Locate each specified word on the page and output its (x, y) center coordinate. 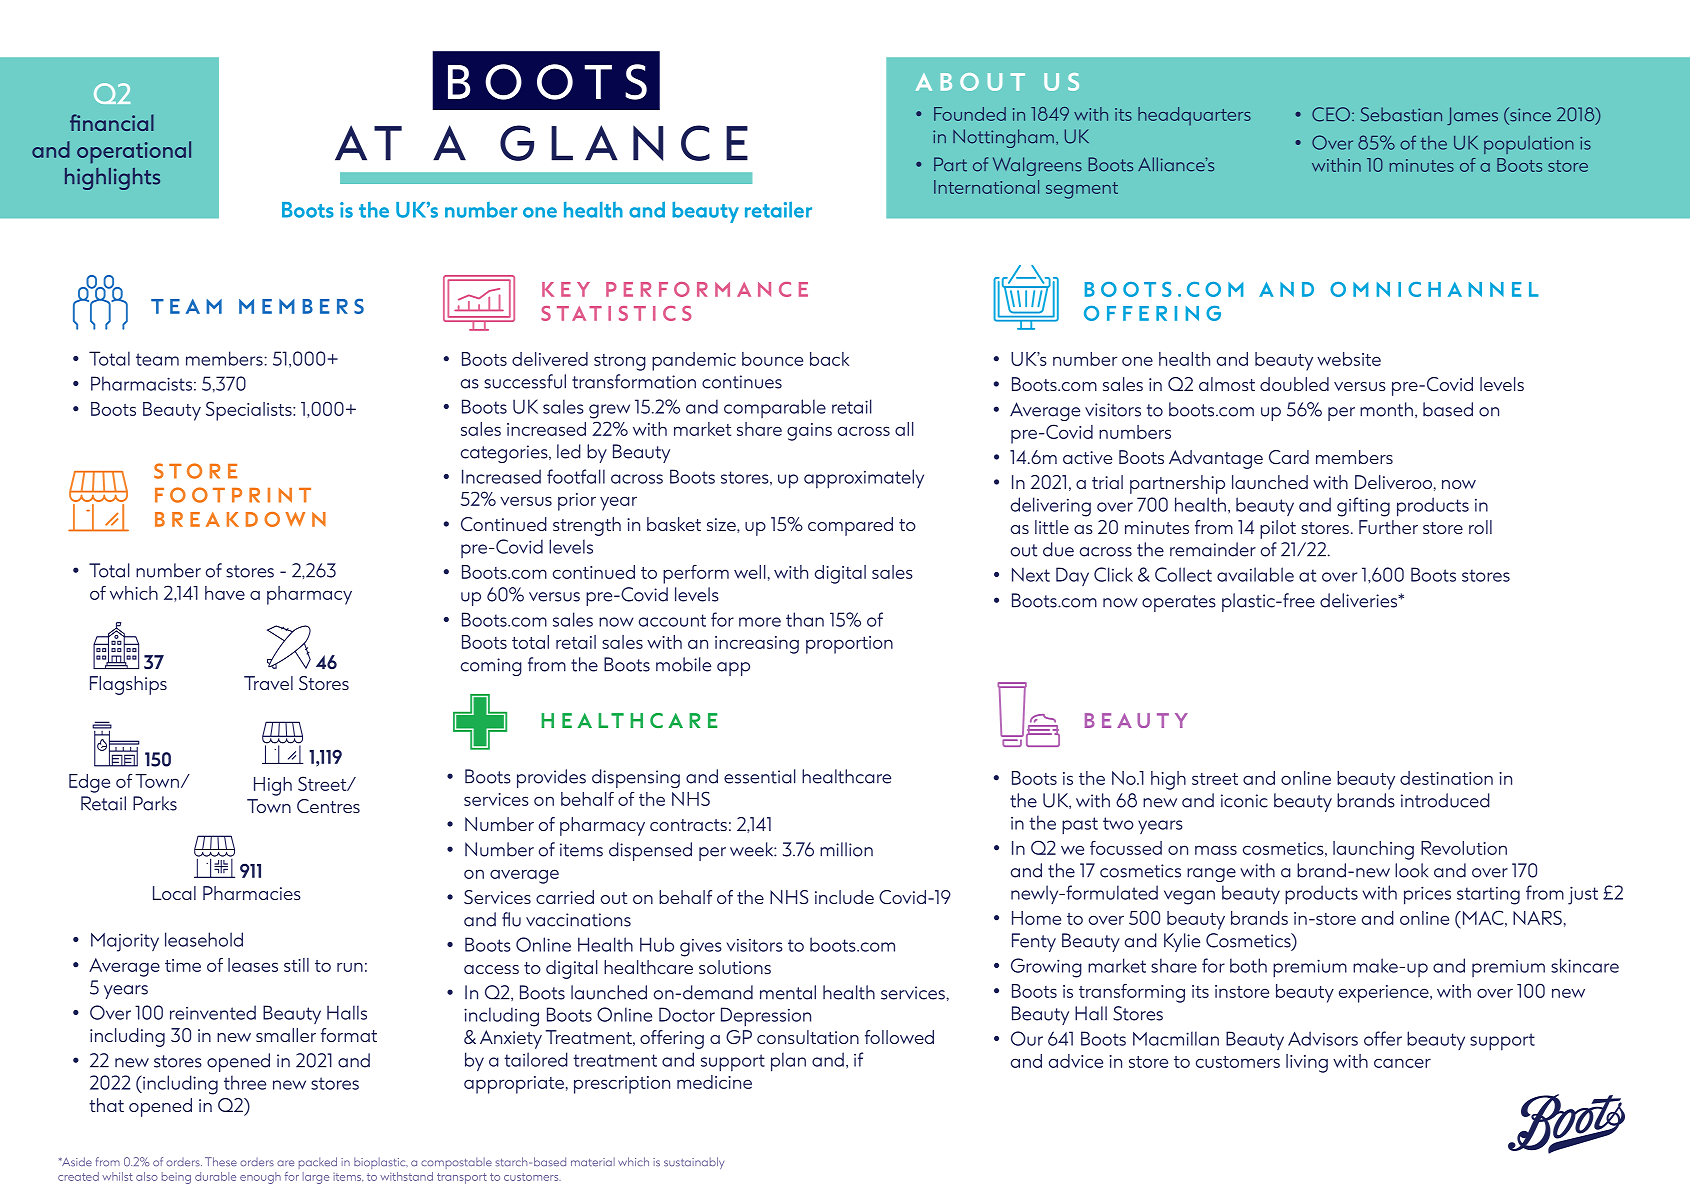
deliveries (1360, 600)
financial (112, 122)
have (225, 593)
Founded (970, 114)
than (805, 619)
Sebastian (1401, 114)
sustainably (694, 1163)
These (221, 1162)
